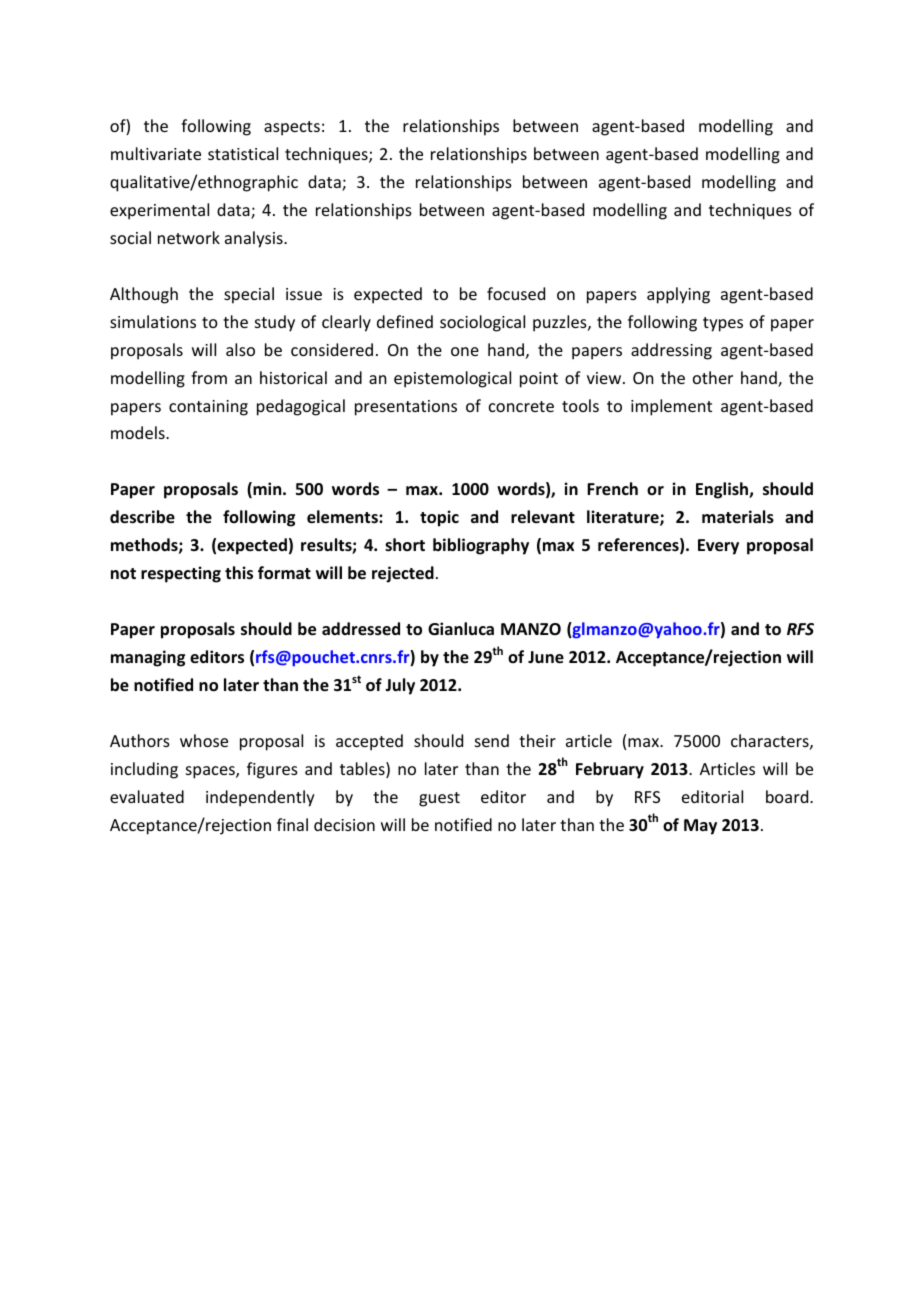 This document has width=924, height=1308. What do you see at coordinates (209, 377) in the document?
I see `from` at bounding box center [209, 377].
